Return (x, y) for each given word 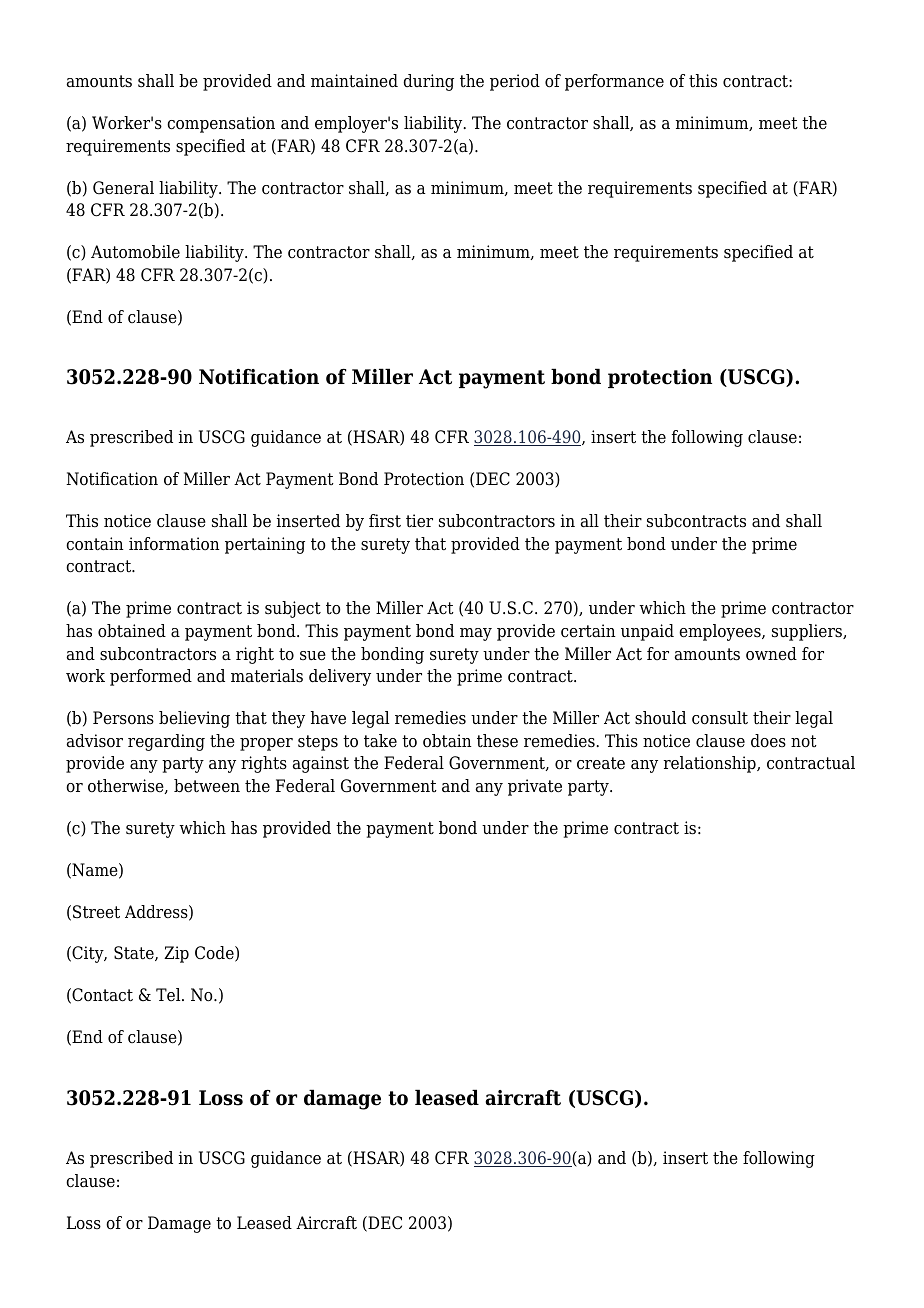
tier (419, 521)
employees (721, 632)
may (476, 634)
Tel (169, 994)
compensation (221, 124)
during (428, 82)
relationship (711, 764)
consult (720, 718)
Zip (176, 954)
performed (151, 677)
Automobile (135, 252)
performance (614, 82)
